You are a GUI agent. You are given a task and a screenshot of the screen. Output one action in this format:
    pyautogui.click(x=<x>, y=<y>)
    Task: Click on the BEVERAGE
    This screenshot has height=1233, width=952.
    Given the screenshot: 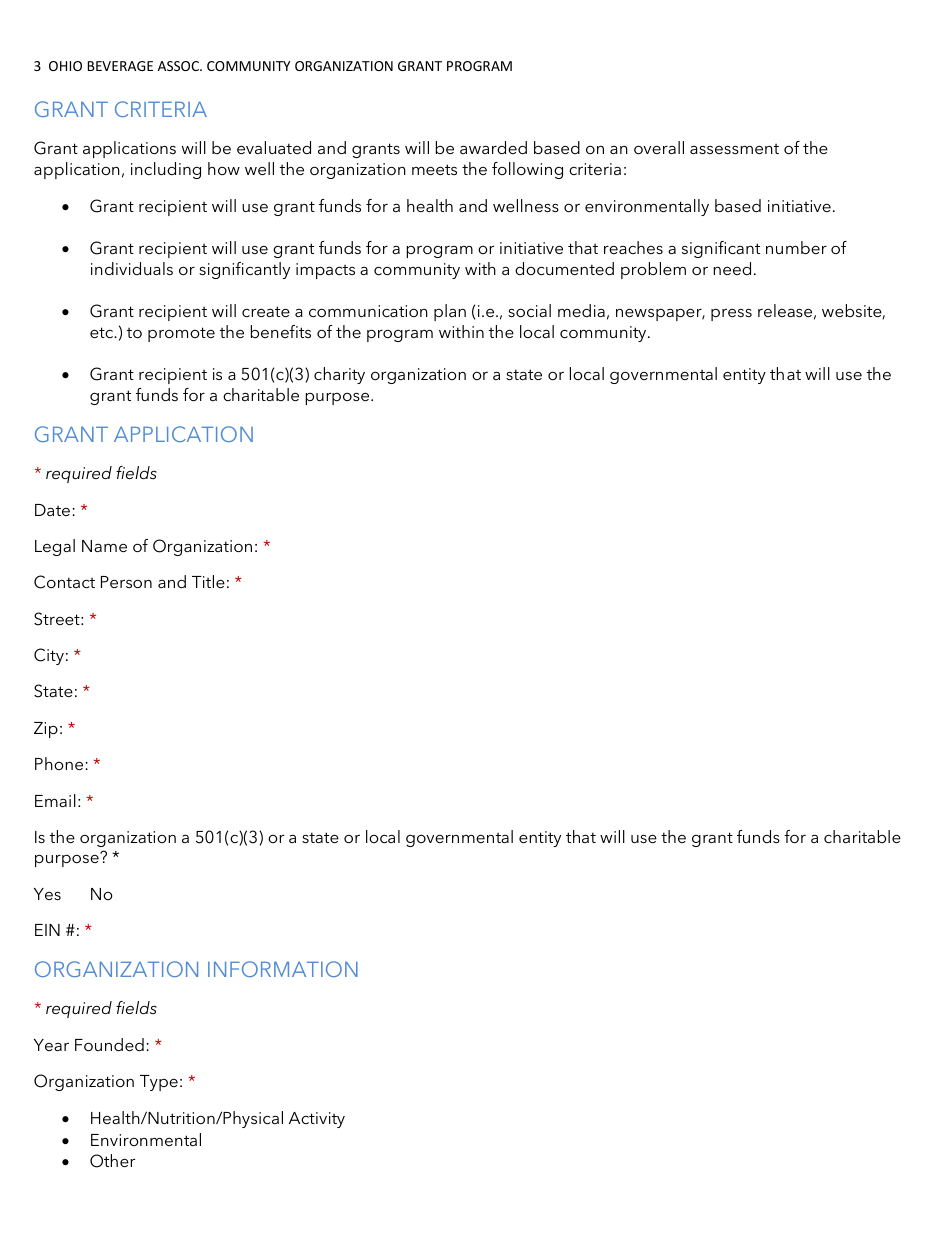 What is the action you would take?
    pyautogui.click(x=120, y=66)
